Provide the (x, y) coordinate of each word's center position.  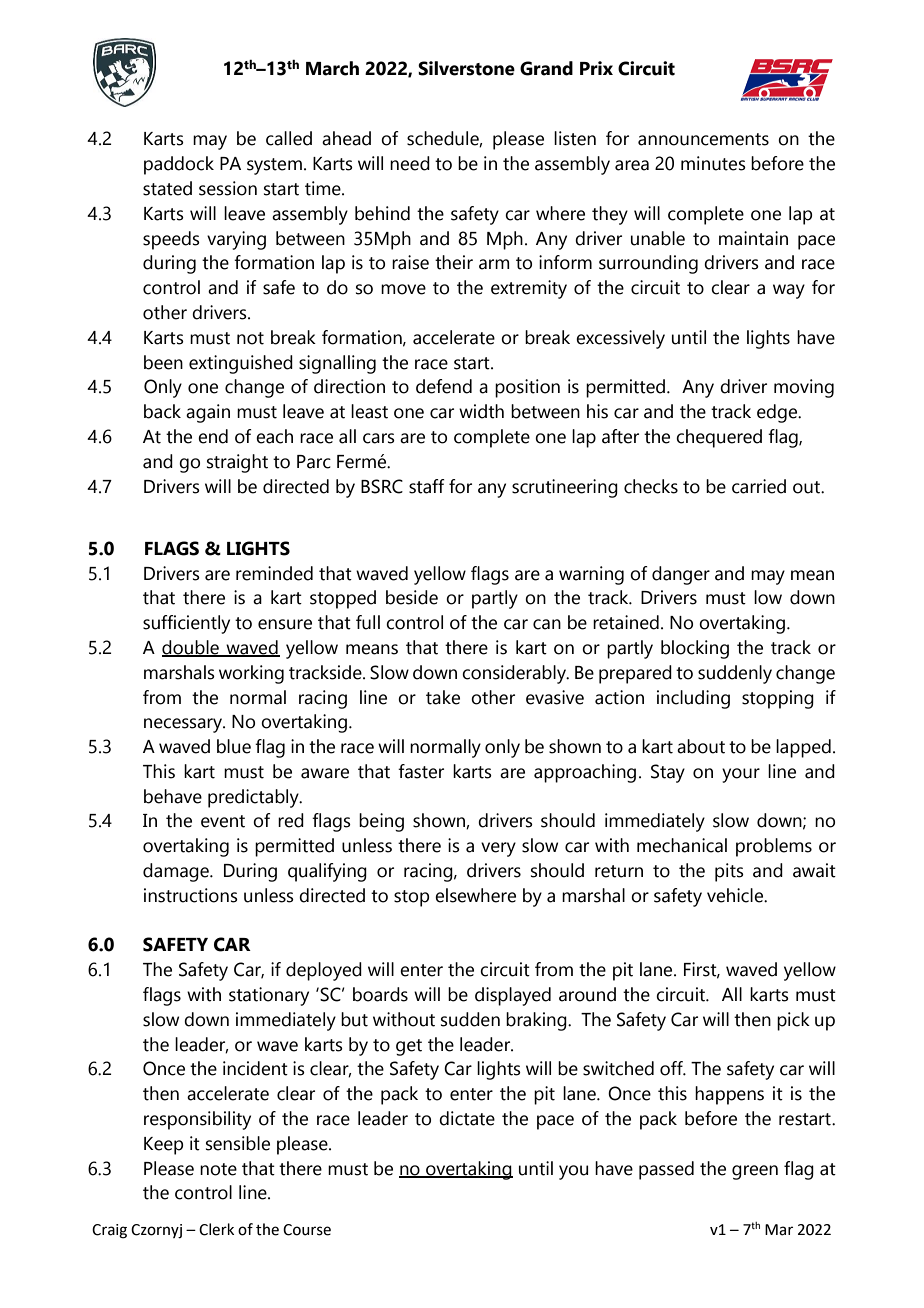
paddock (179, 165)
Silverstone (466, 68)
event (223, 821)
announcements (703, 139)
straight (237, 463)
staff (427, 486)
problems (774, 847)
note (218, 1169)
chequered (719, 438)
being (381, 822)
